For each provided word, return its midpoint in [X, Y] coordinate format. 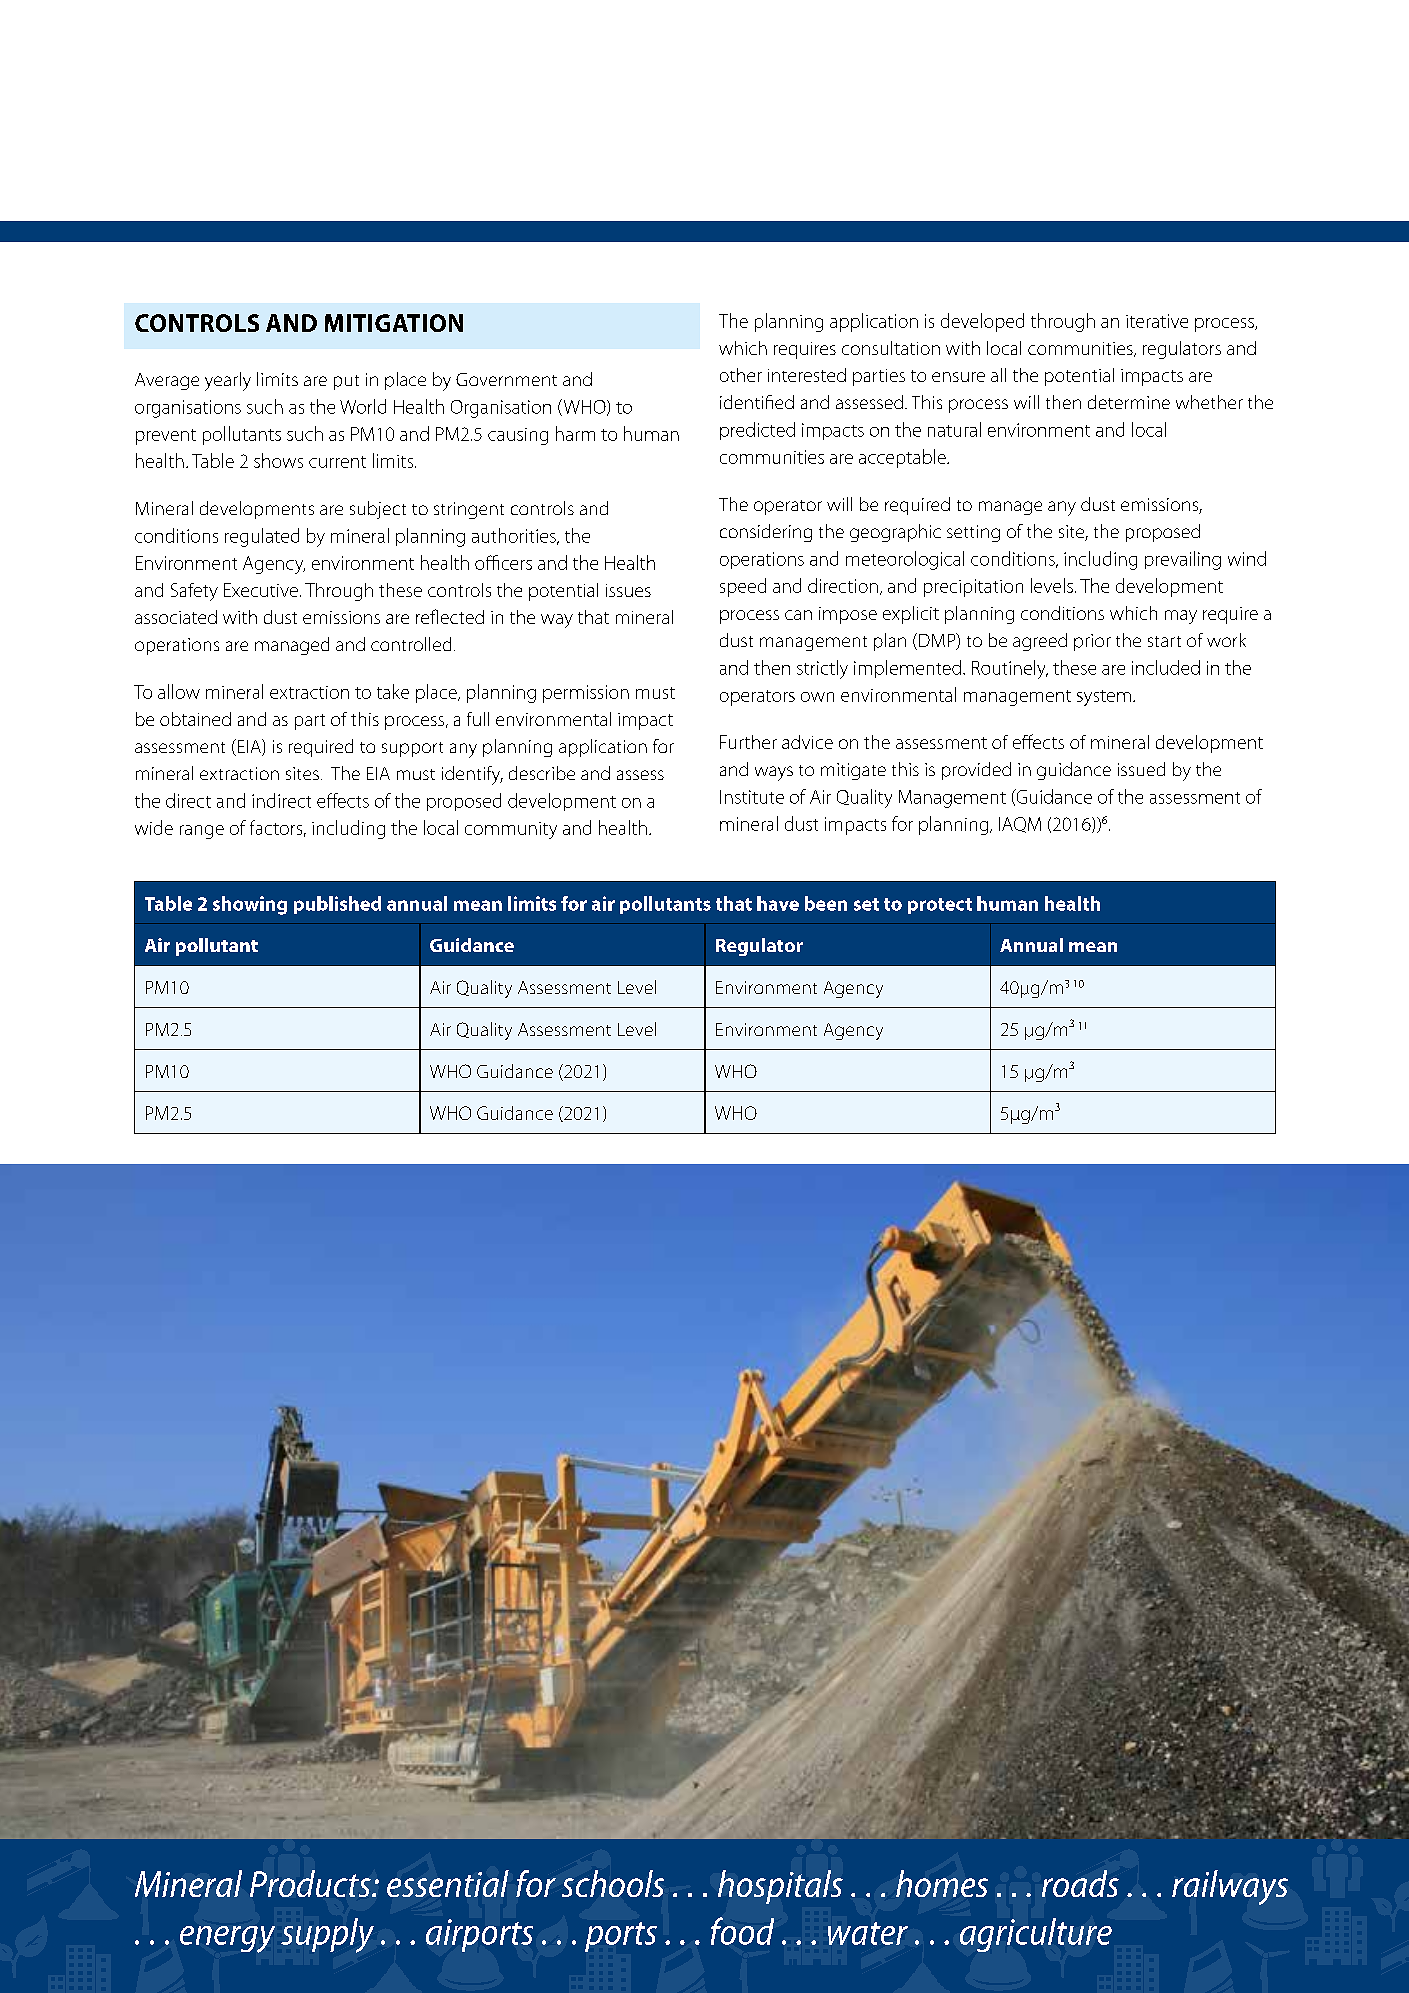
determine [1129, 402]
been [826, 903]
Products [311, 1883]
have [778, 903]
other [741, 375]
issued [1141, 769]
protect [940, 906]
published [337, 905]
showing [250, 905]
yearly [228, 381]
